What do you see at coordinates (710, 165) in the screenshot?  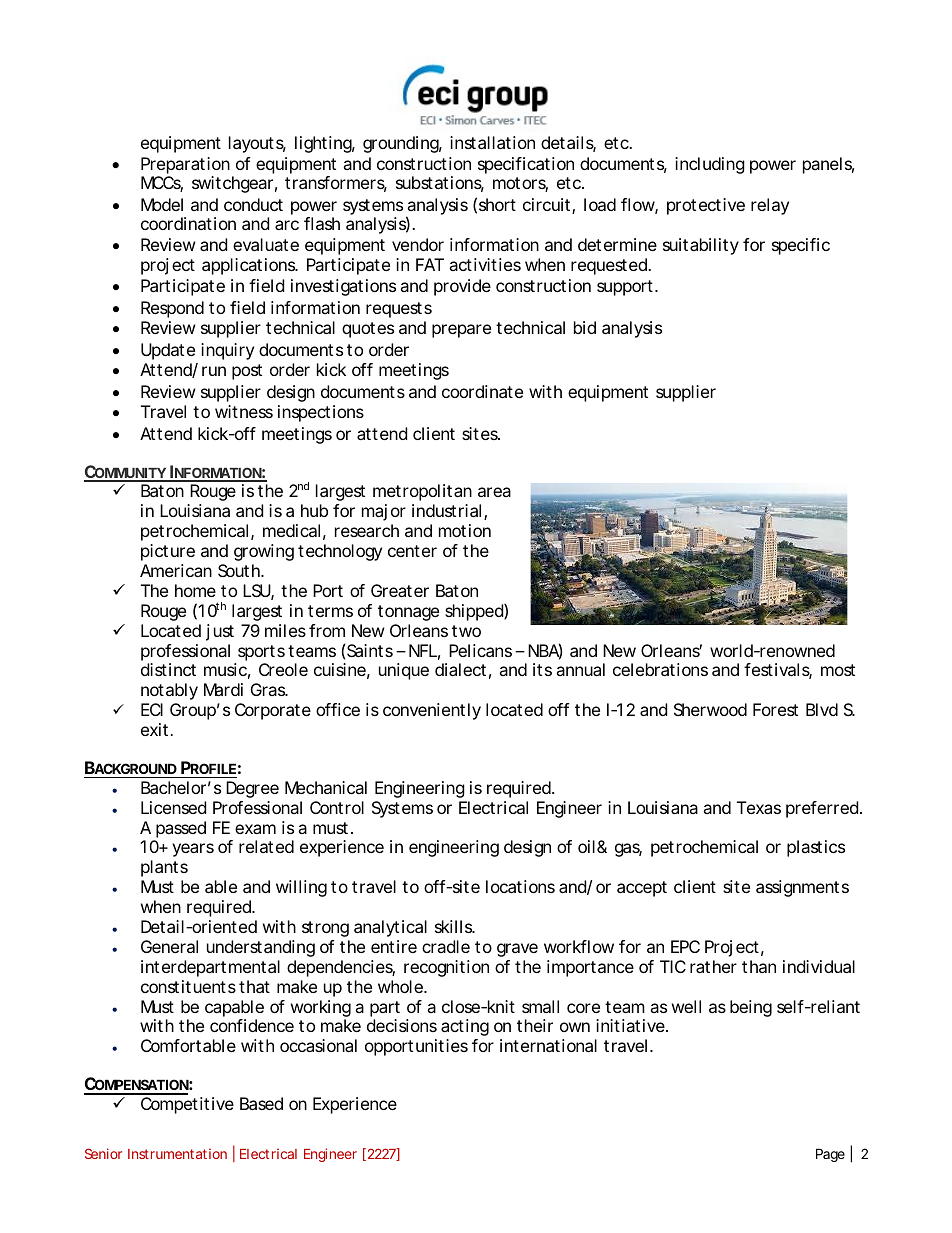 I see `including` at bounding box center [710, 165].
